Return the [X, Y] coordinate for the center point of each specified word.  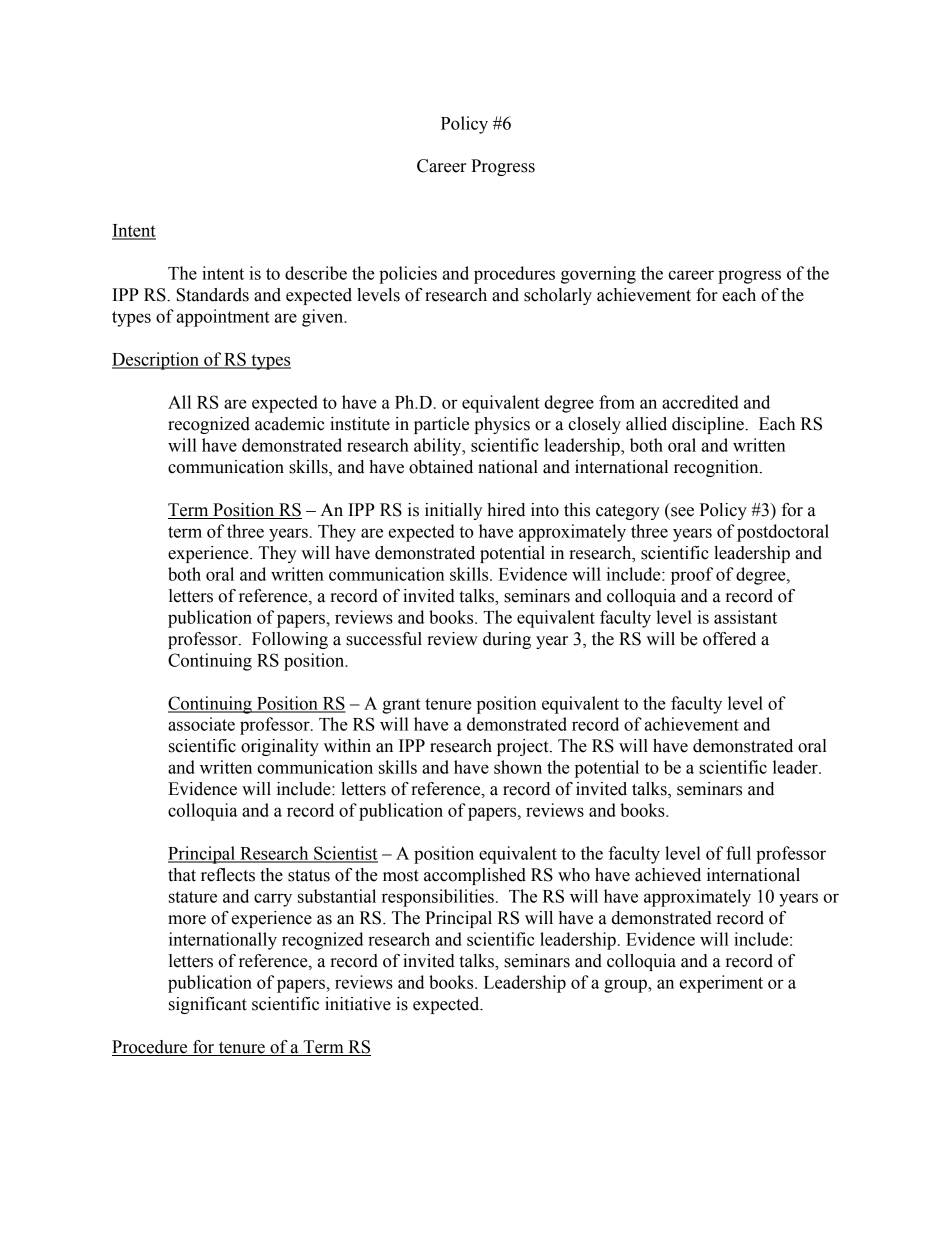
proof [692, 576]
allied [646, 424]
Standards [213, 295]
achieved [668, 875]
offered [729, 639]
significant [208, 1005]
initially [453, 511]
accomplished [475, 876]
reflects [228, 875]
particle [441, 425]
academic [290, 424]
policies [408, 275]
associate [201, 724]
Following [290, 640]
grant [401, 706]
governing [598, 275]
